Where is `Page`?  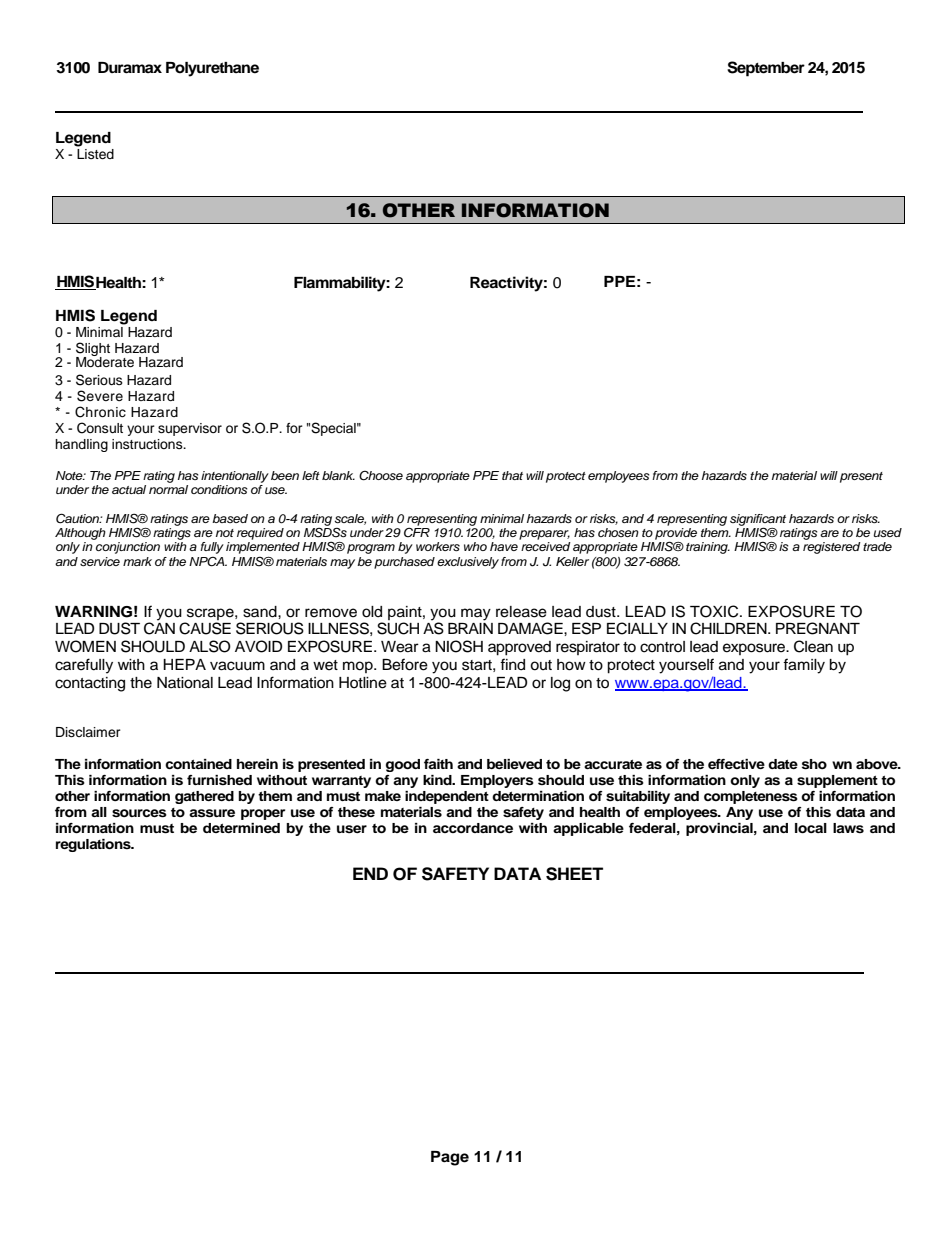
Page is located at coordinates (450, 1158).
